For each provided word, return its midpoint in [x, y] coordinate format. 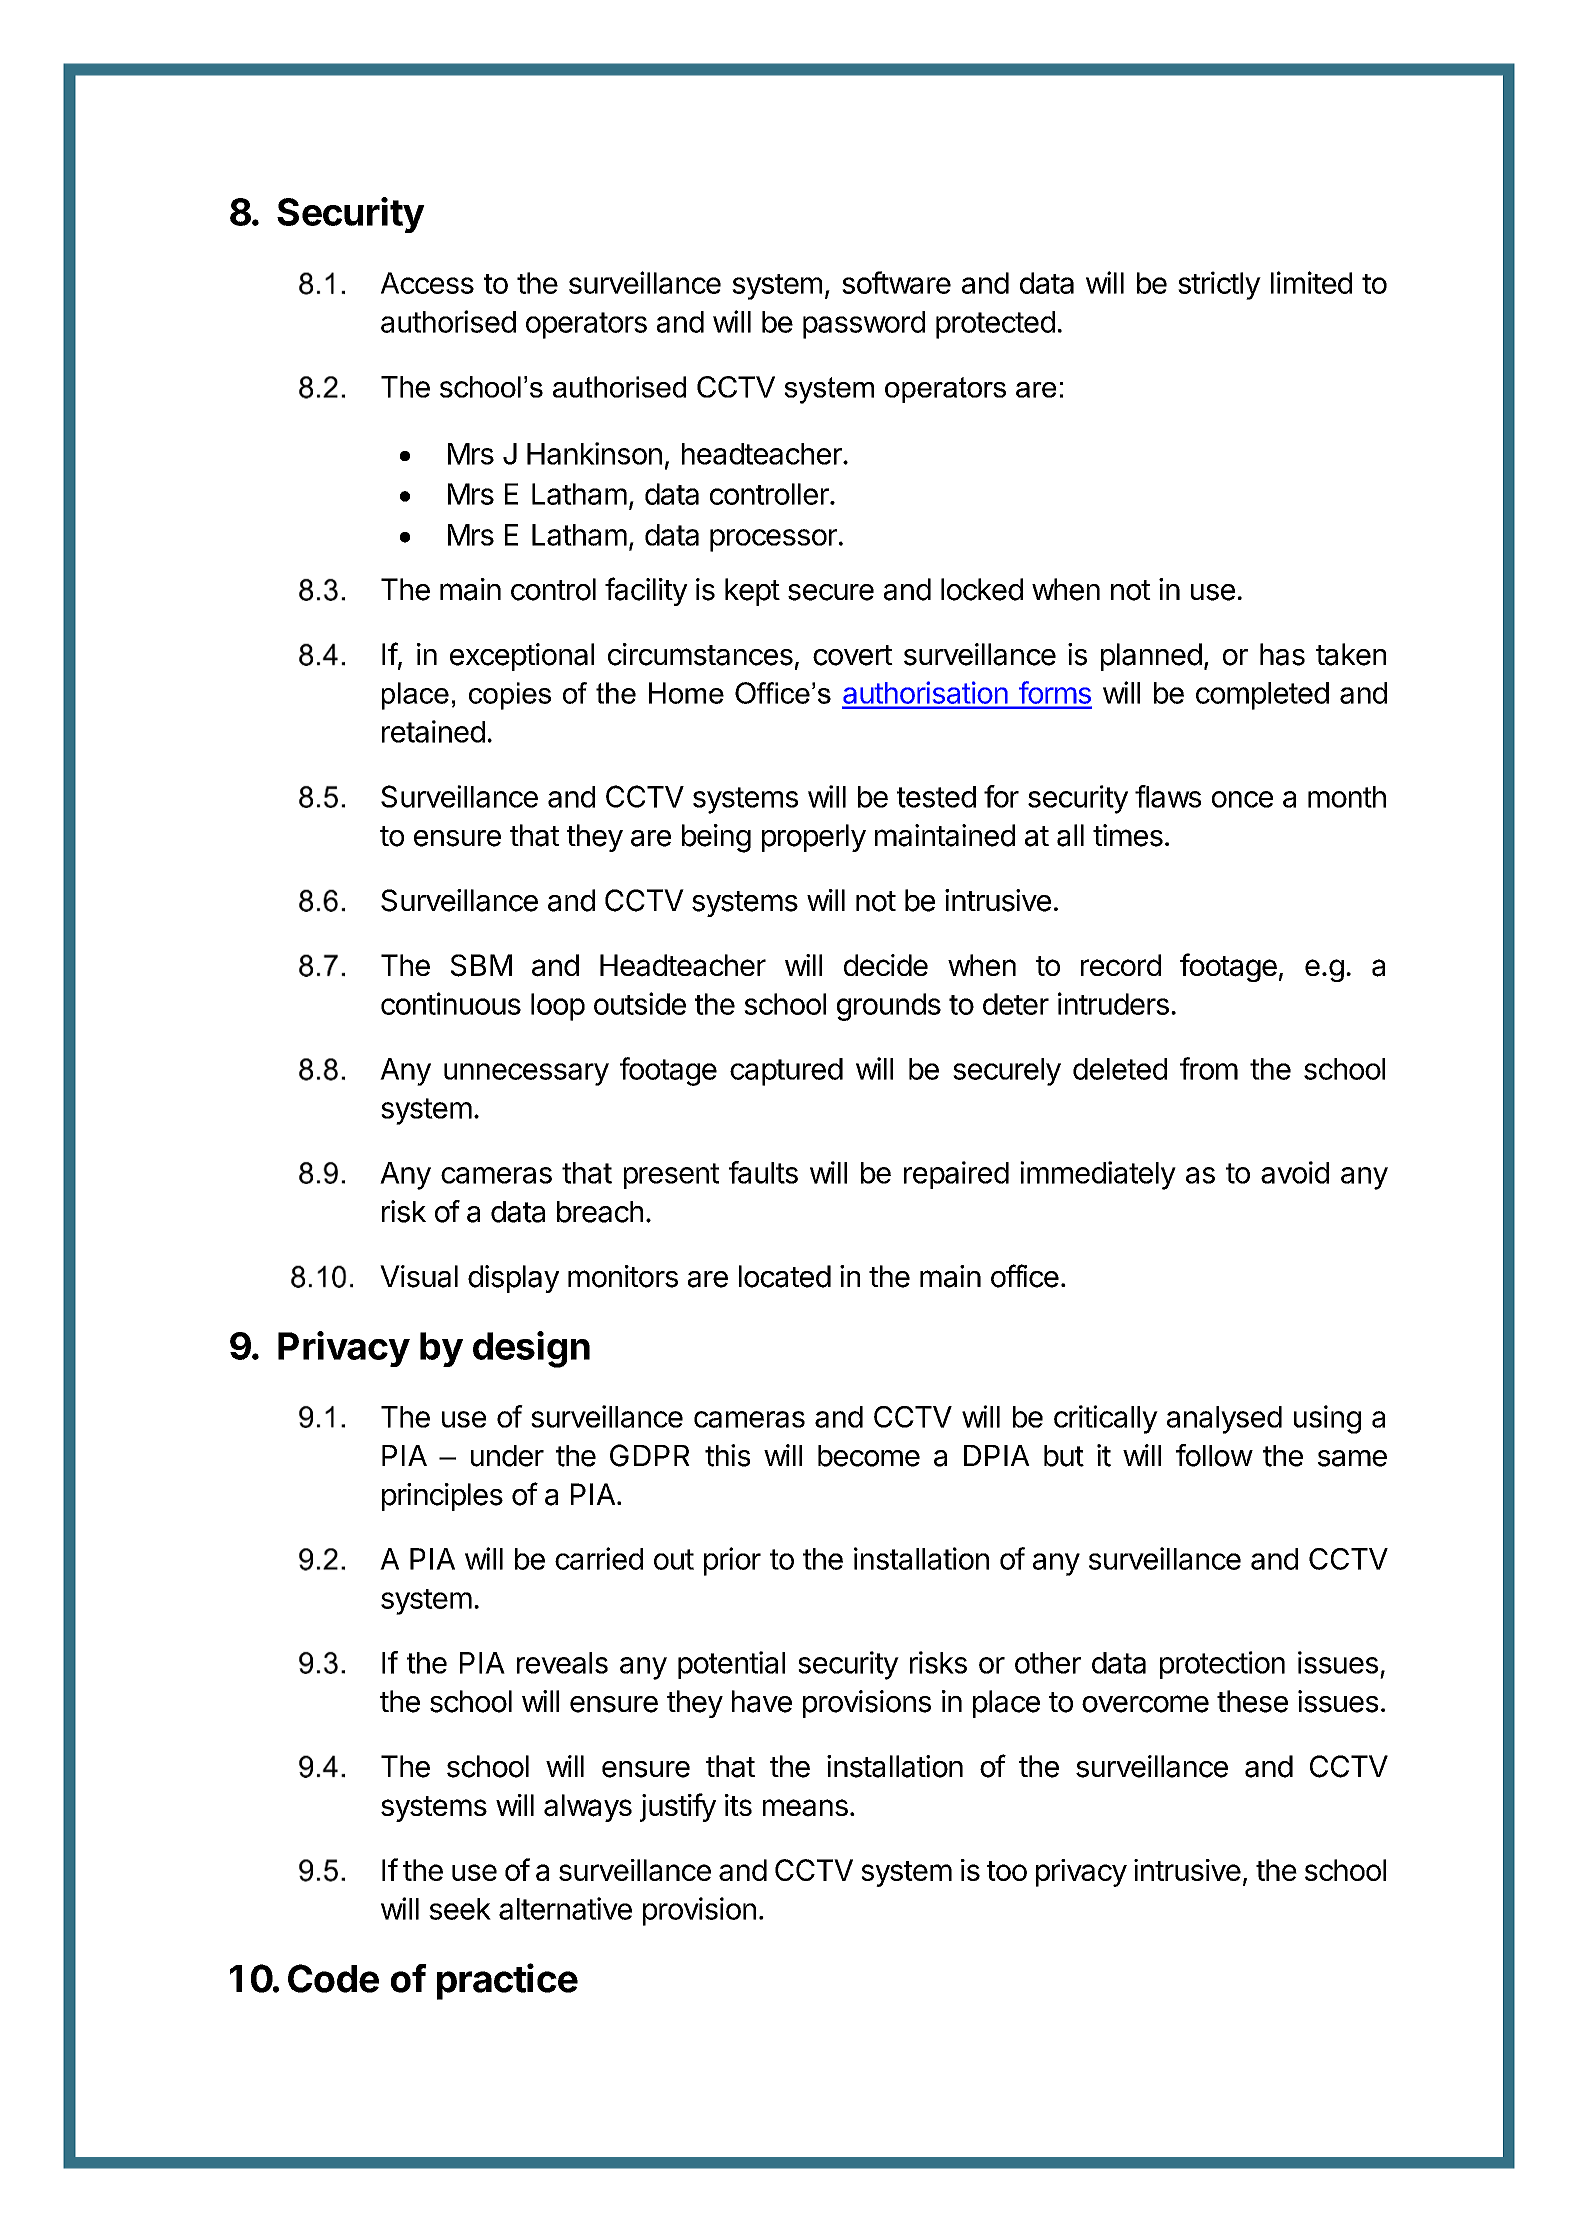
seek [460, 1909]
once [1242, 799]
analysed [1224, 1420]
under [507, 1456]
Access [427, 283]
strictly [1219, 285]
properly [814, 838]
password [864, 325]
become [869, 1456]
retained [433, 731]
